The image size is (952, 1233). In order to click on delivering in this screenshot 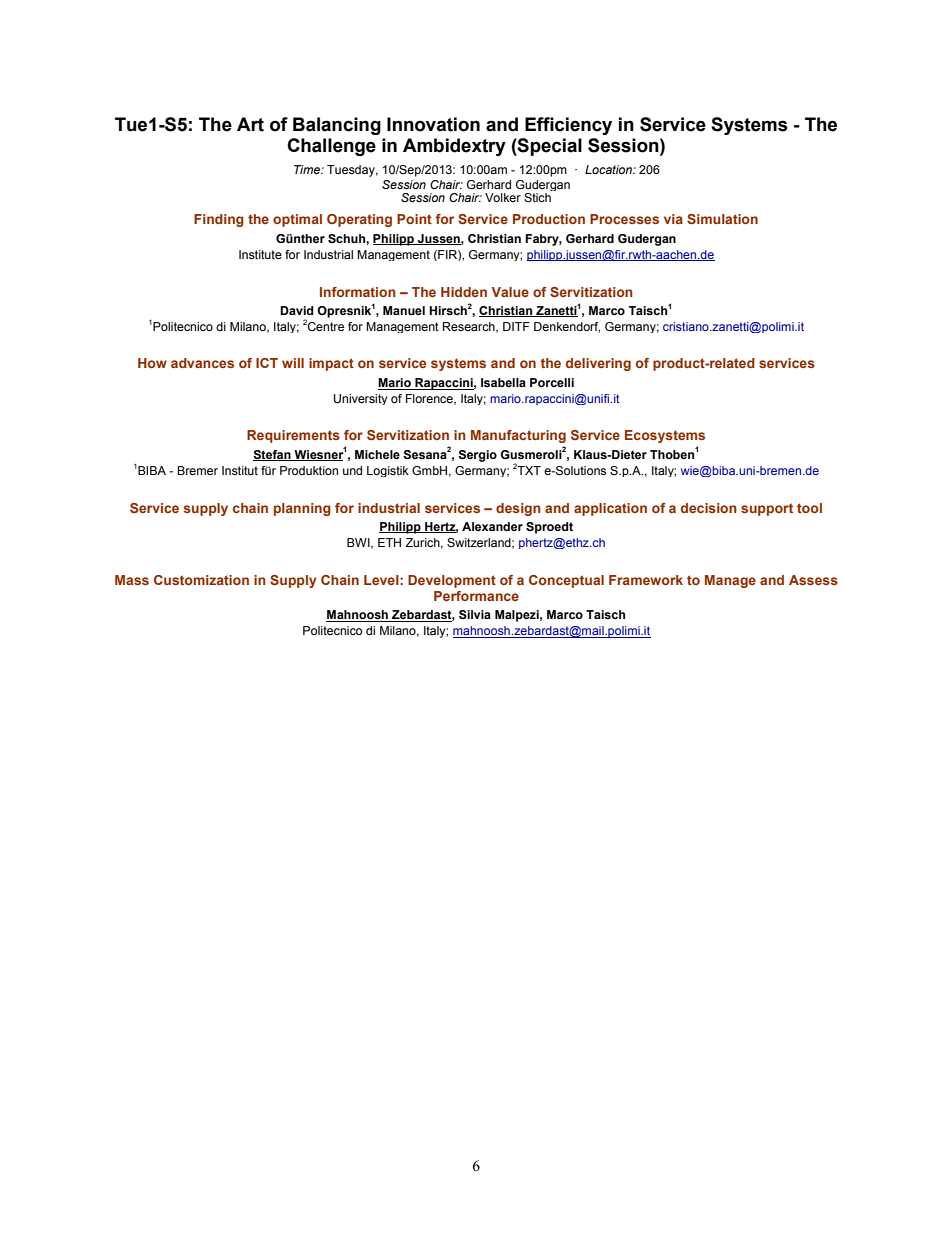, I will do `click(598, 364)`.
